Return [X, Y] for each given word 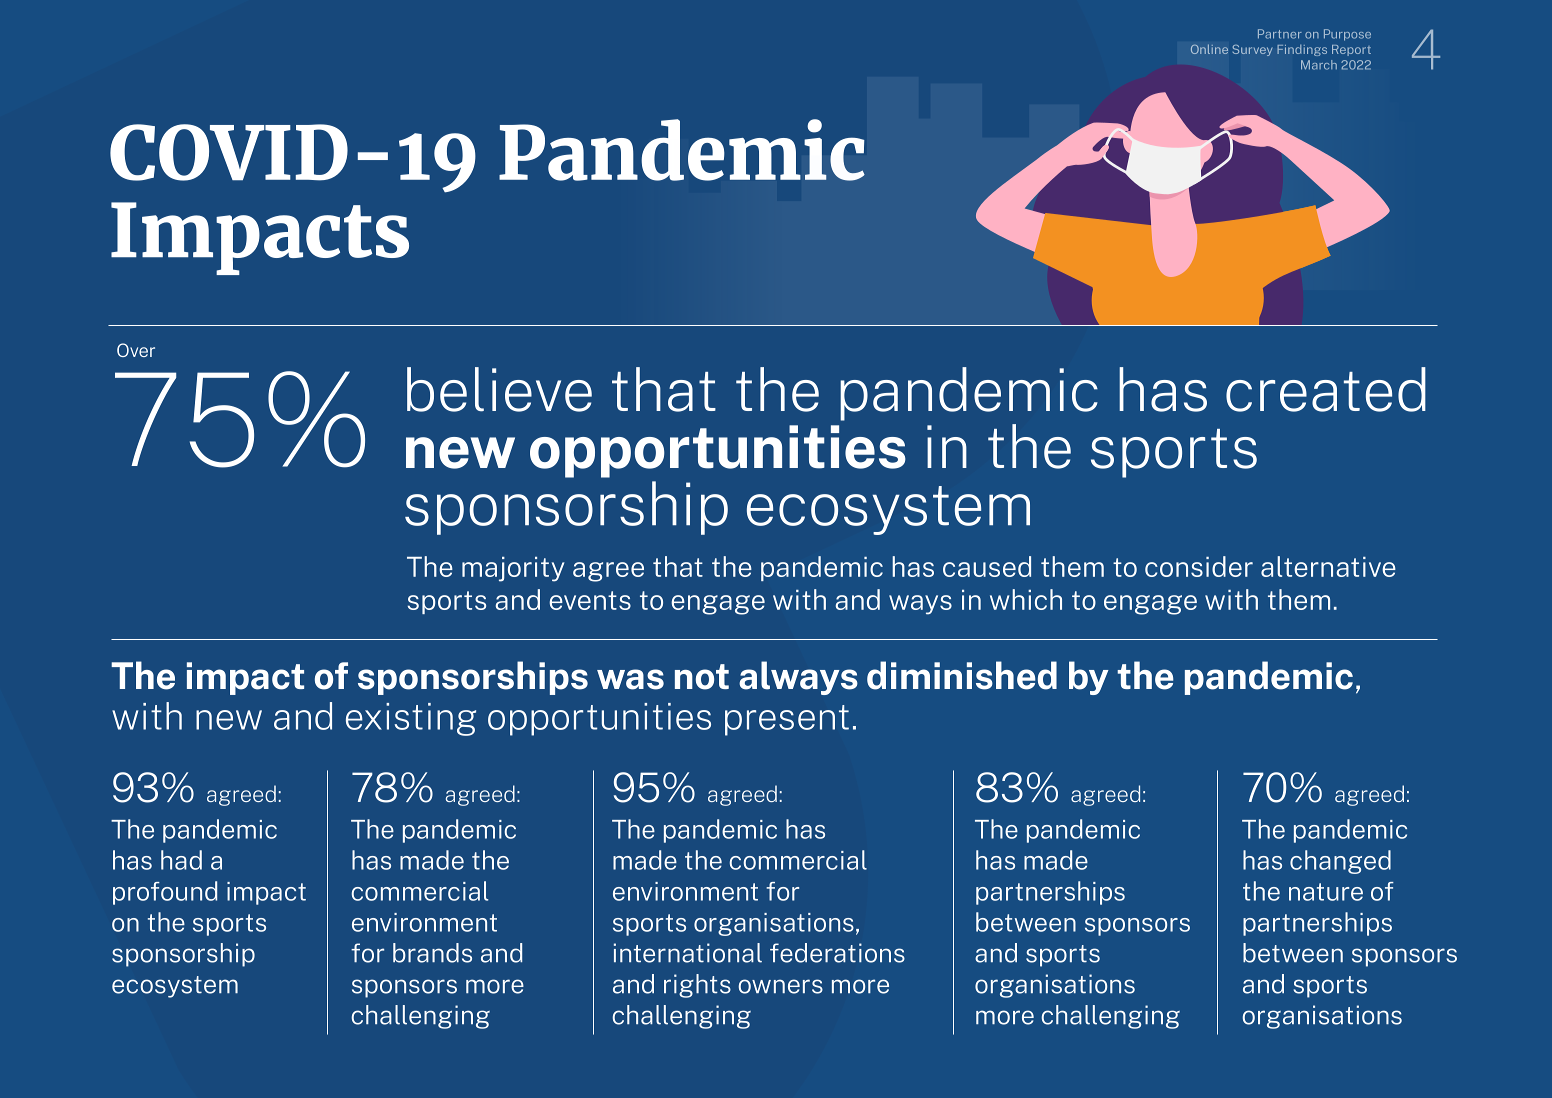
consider [1199, 566]
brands [432, 953]
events [590, 600]
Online [1209, 49]
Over [136, 350]
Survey [1253, 50]
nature [1326, 892]
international [688, 953]
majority [513, 569]
